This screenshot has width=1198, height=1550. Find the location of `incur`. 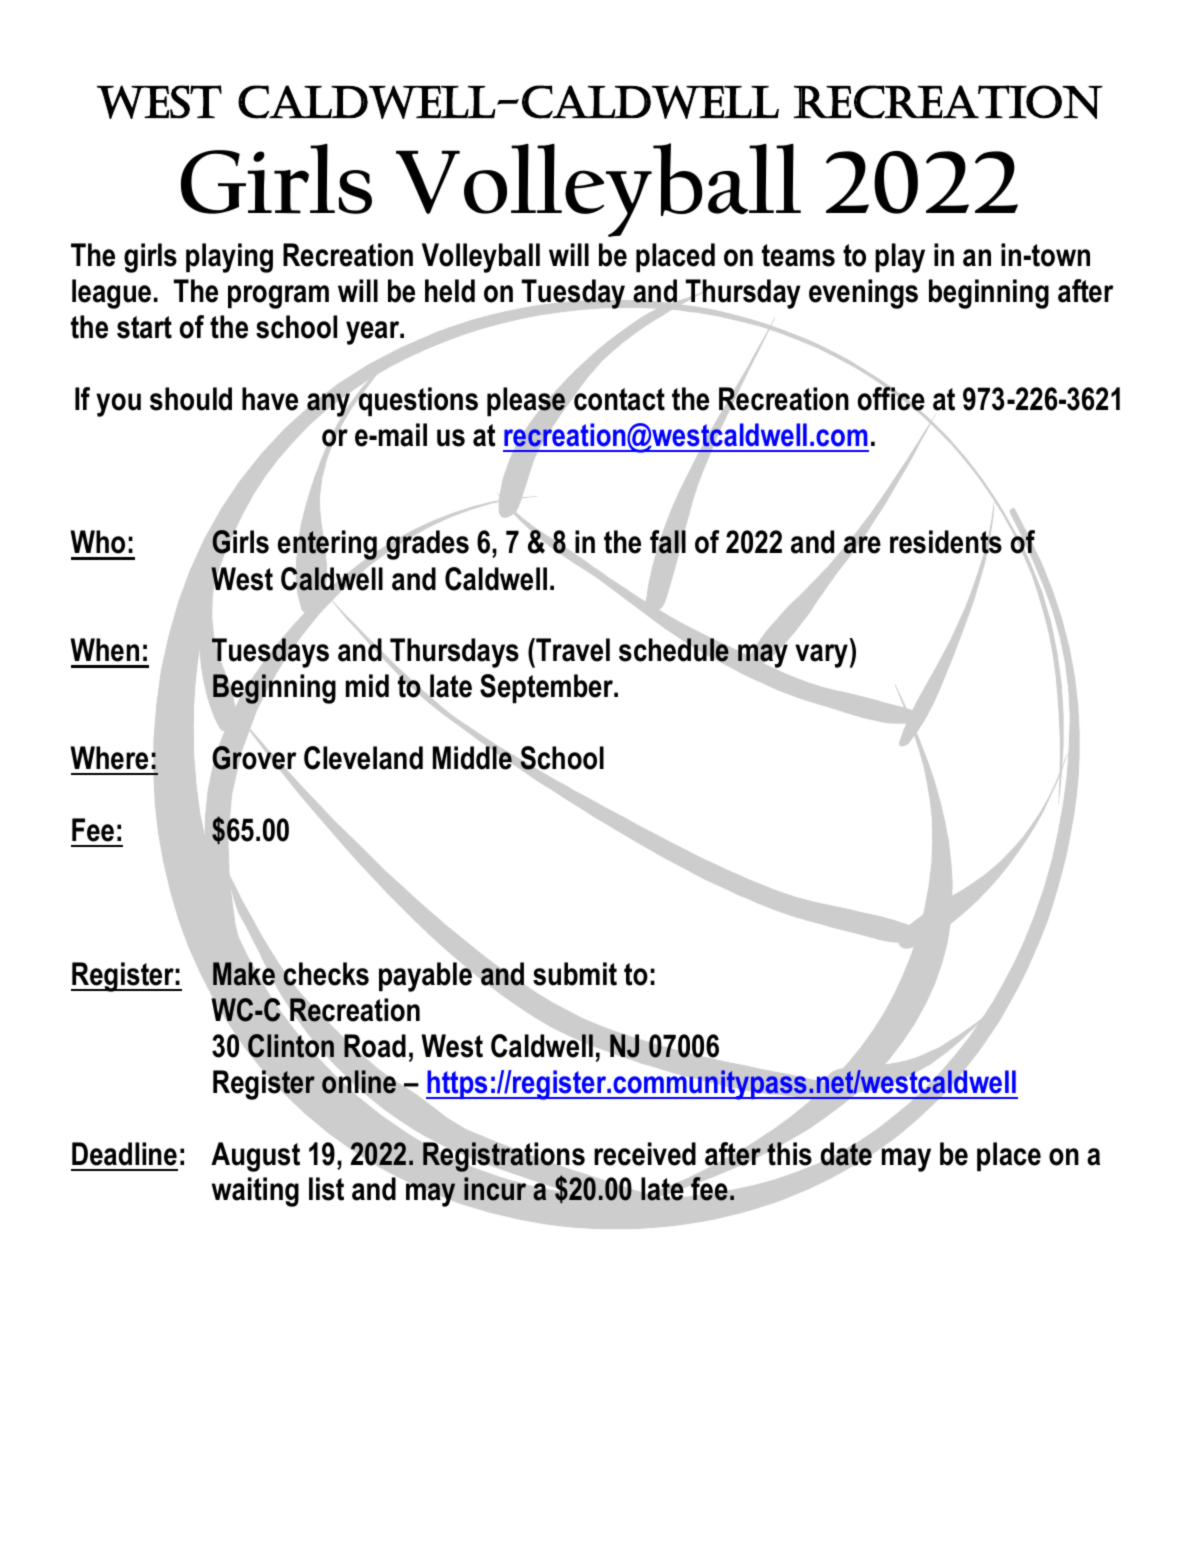

incur is located at coordinates (496, 1188).
